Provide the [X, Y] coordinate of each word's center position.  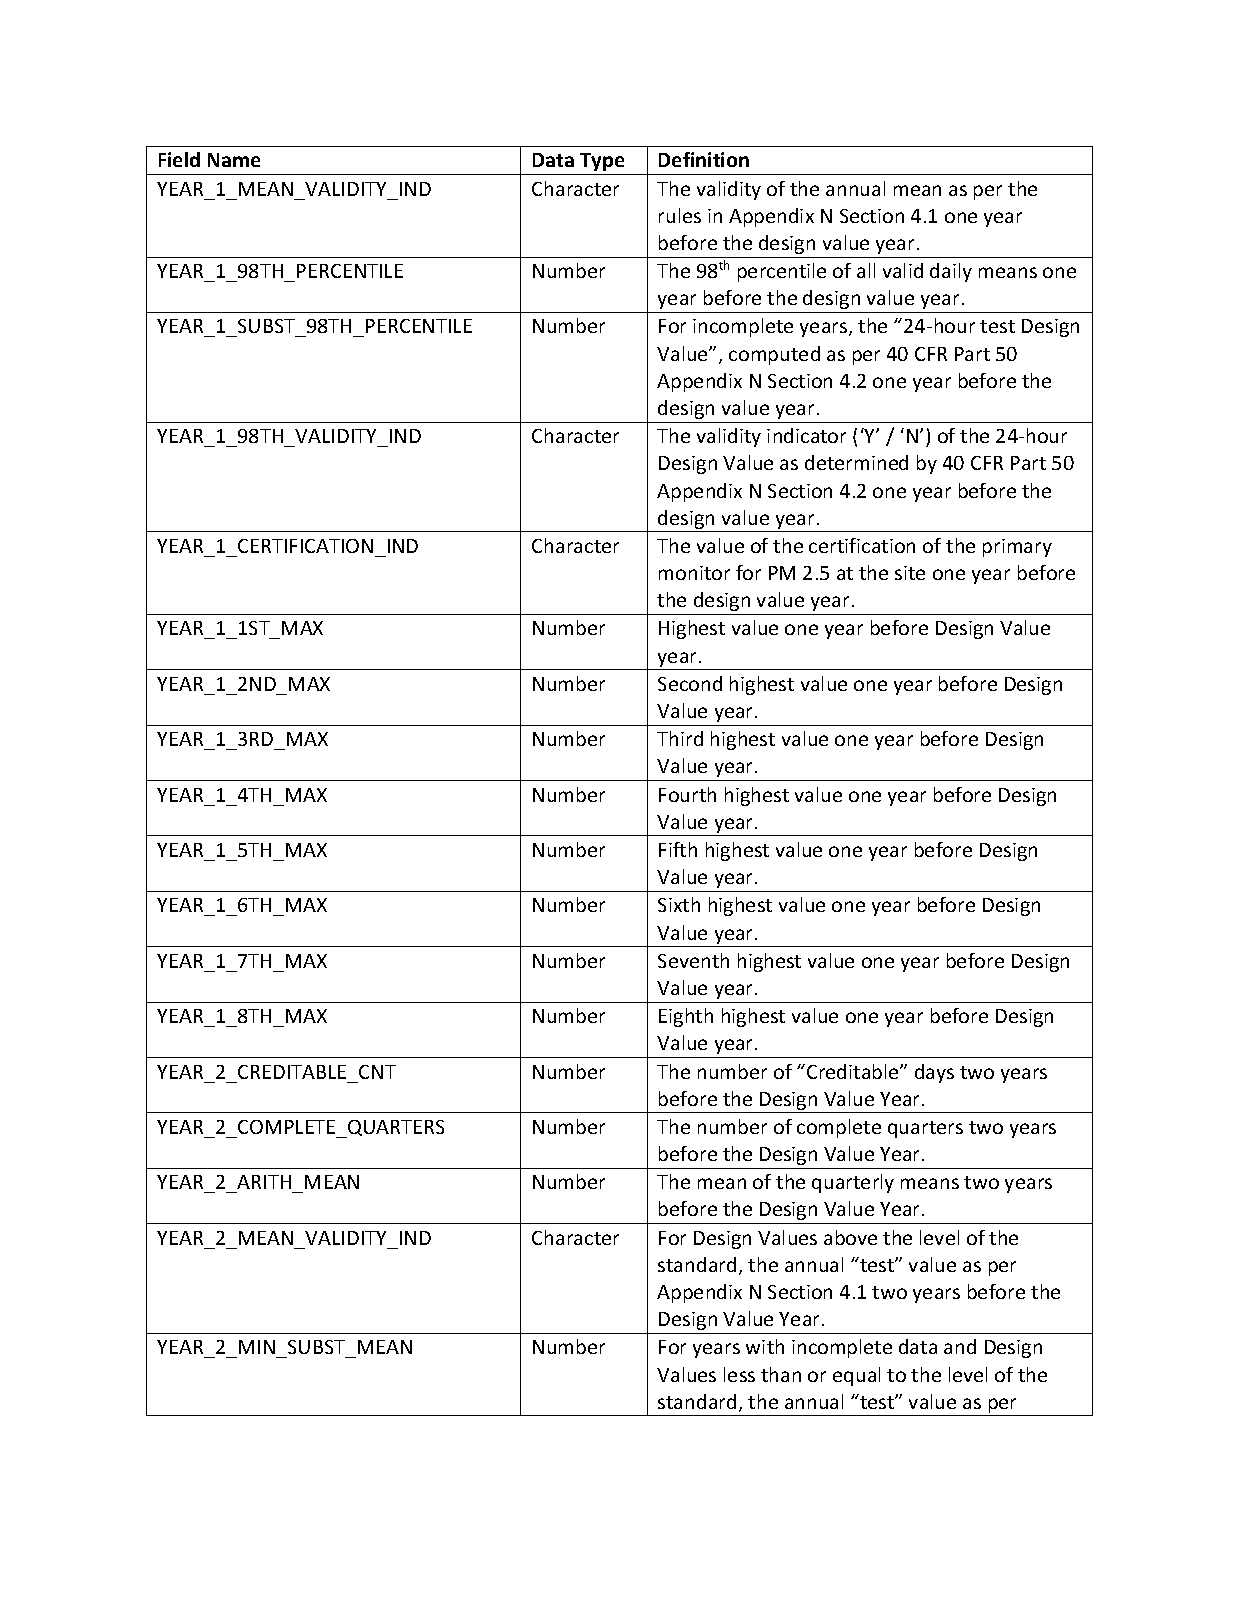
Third [680, 738]
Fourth [687, 794]
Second [690, 683]
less [739, 1374]
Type [602, 162]
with [765, 1346]
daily [951, 272]
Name [234, 160]
